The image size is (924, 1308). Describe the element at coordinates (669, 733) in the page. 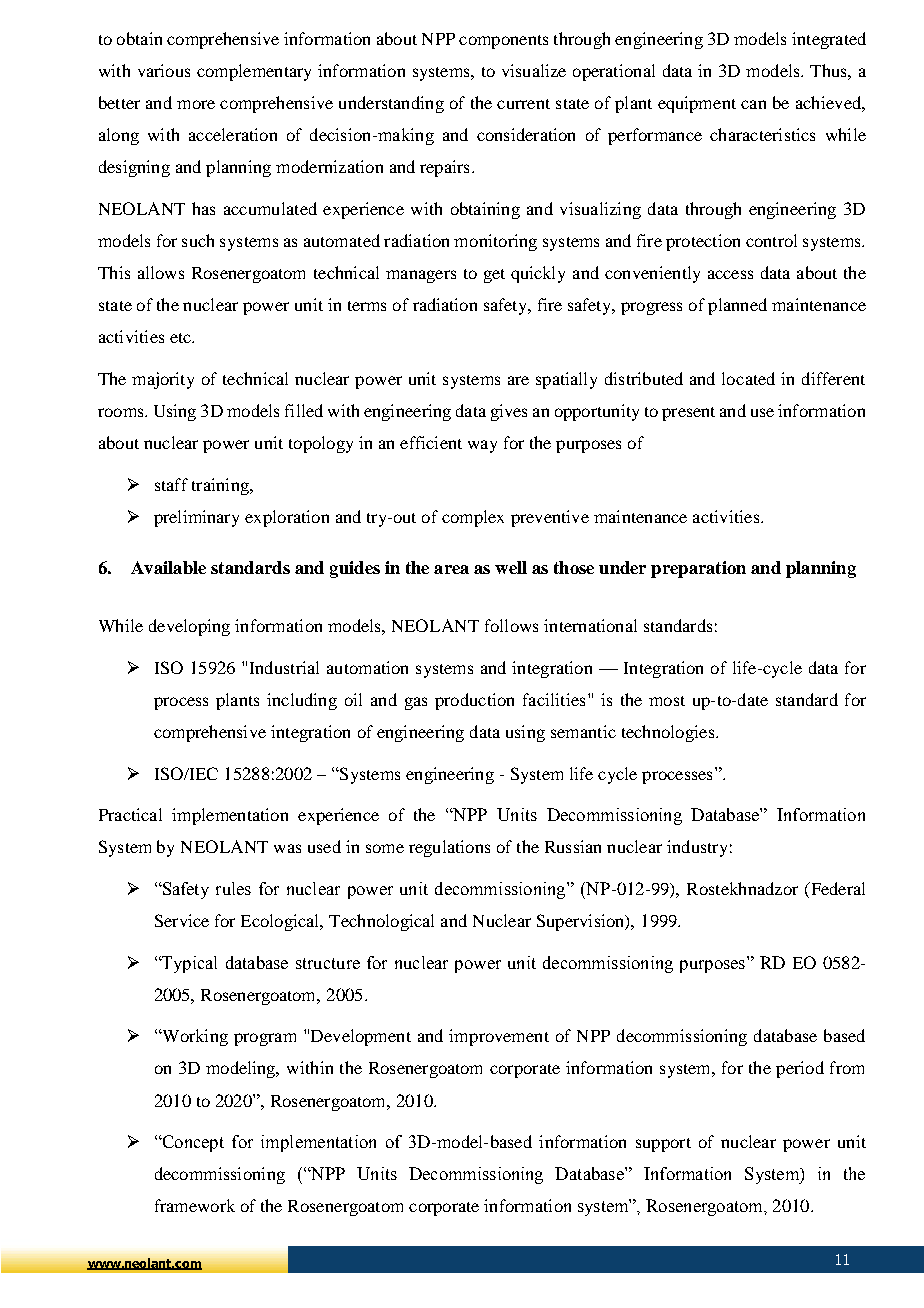

I see `technologies` at that location.
